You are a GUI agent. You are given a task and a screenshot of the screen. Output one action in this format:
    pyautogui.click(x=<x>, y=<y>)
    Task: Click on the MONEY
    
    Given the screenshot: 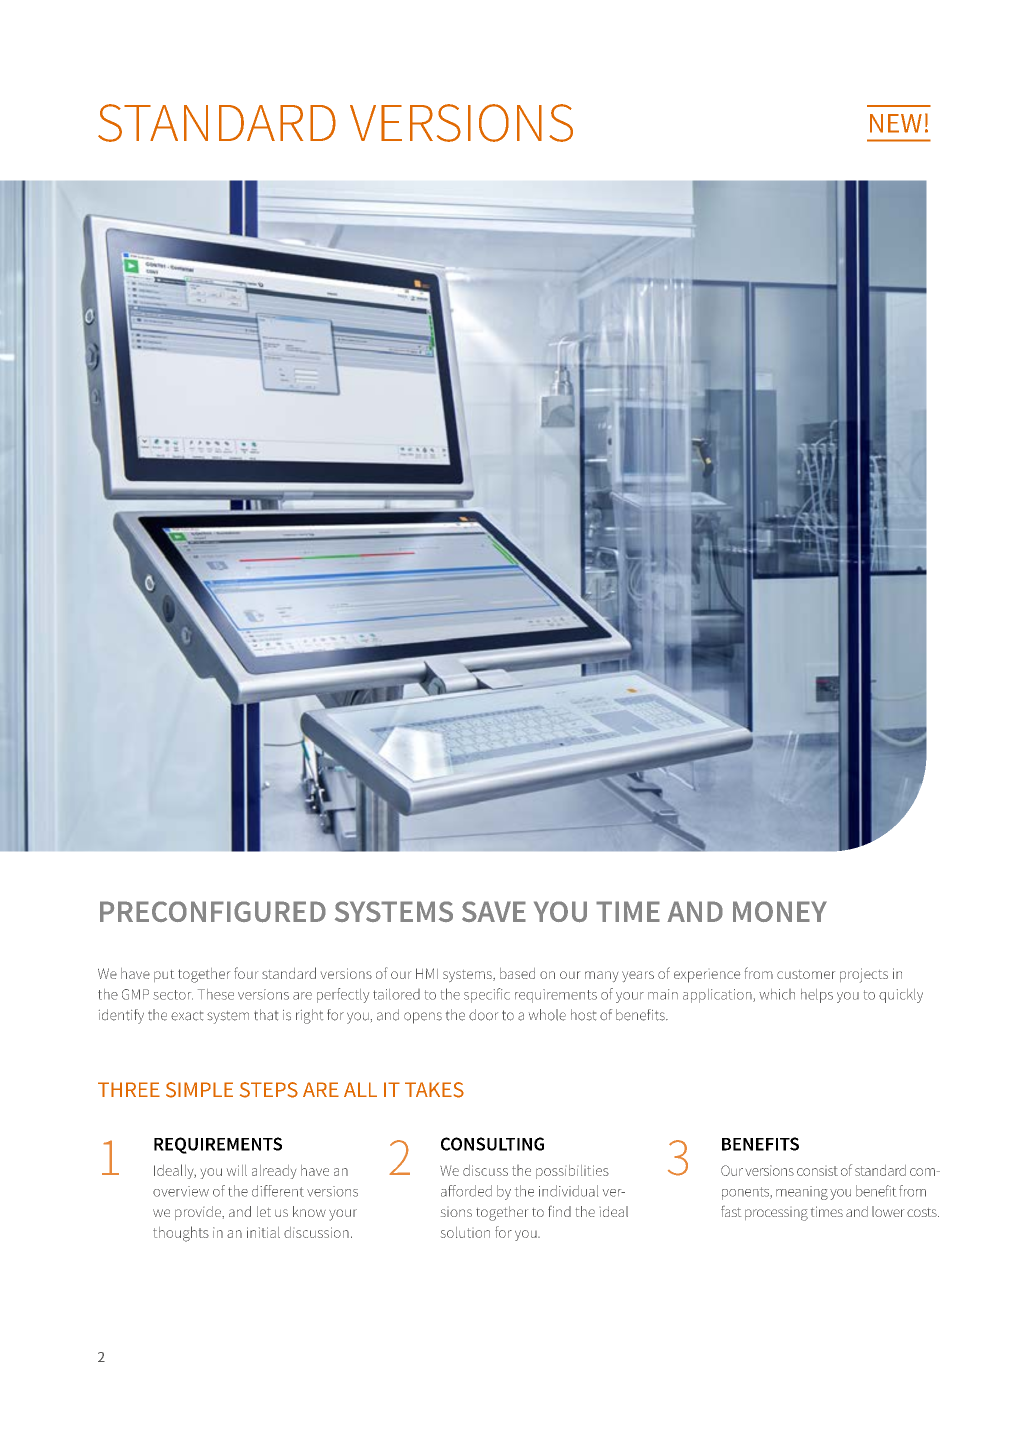 What is the action you would take?
    pyautogui.click(x=780, y=911)
